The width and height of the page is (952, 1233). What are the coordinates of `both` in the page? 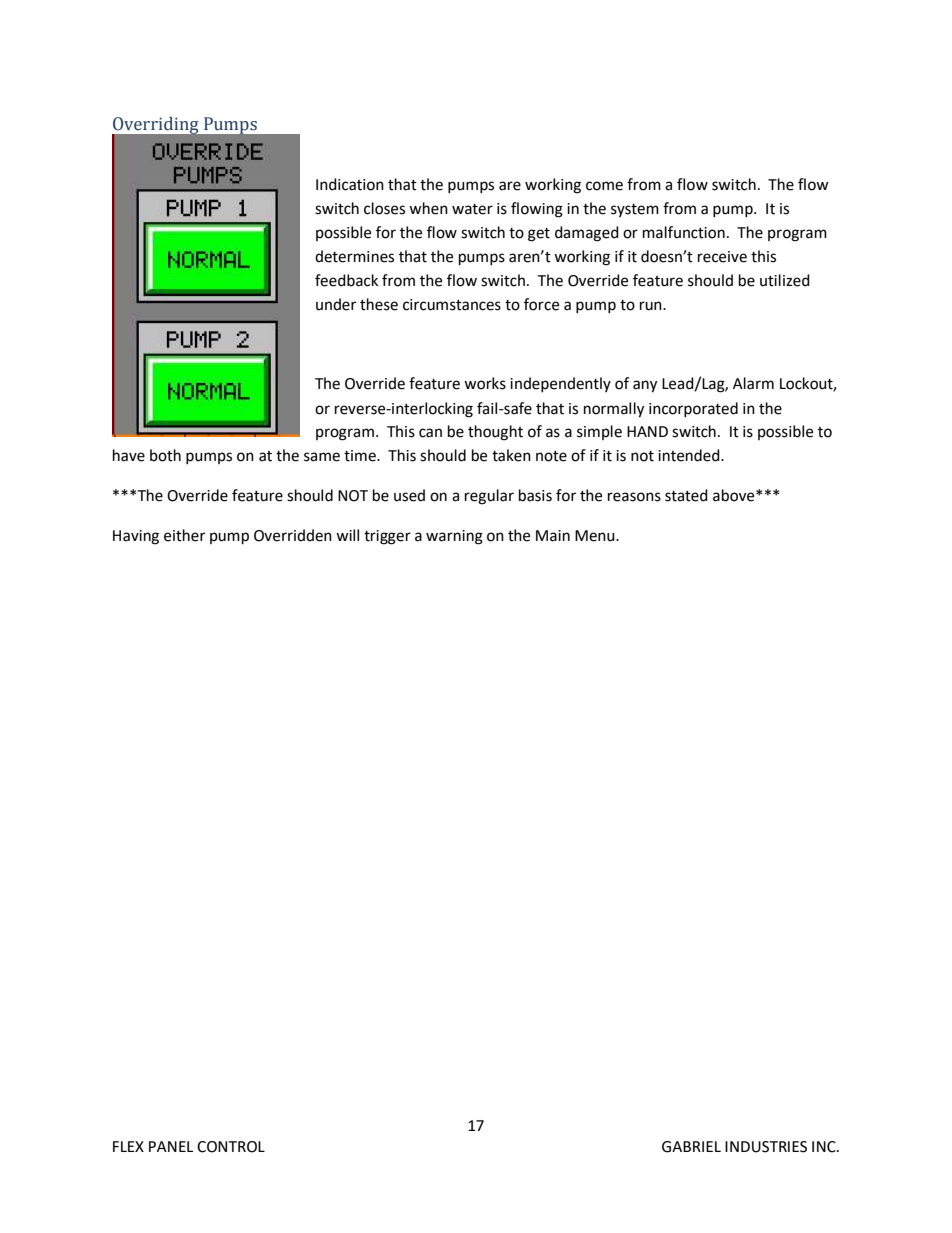 It's located at (165, 455).
